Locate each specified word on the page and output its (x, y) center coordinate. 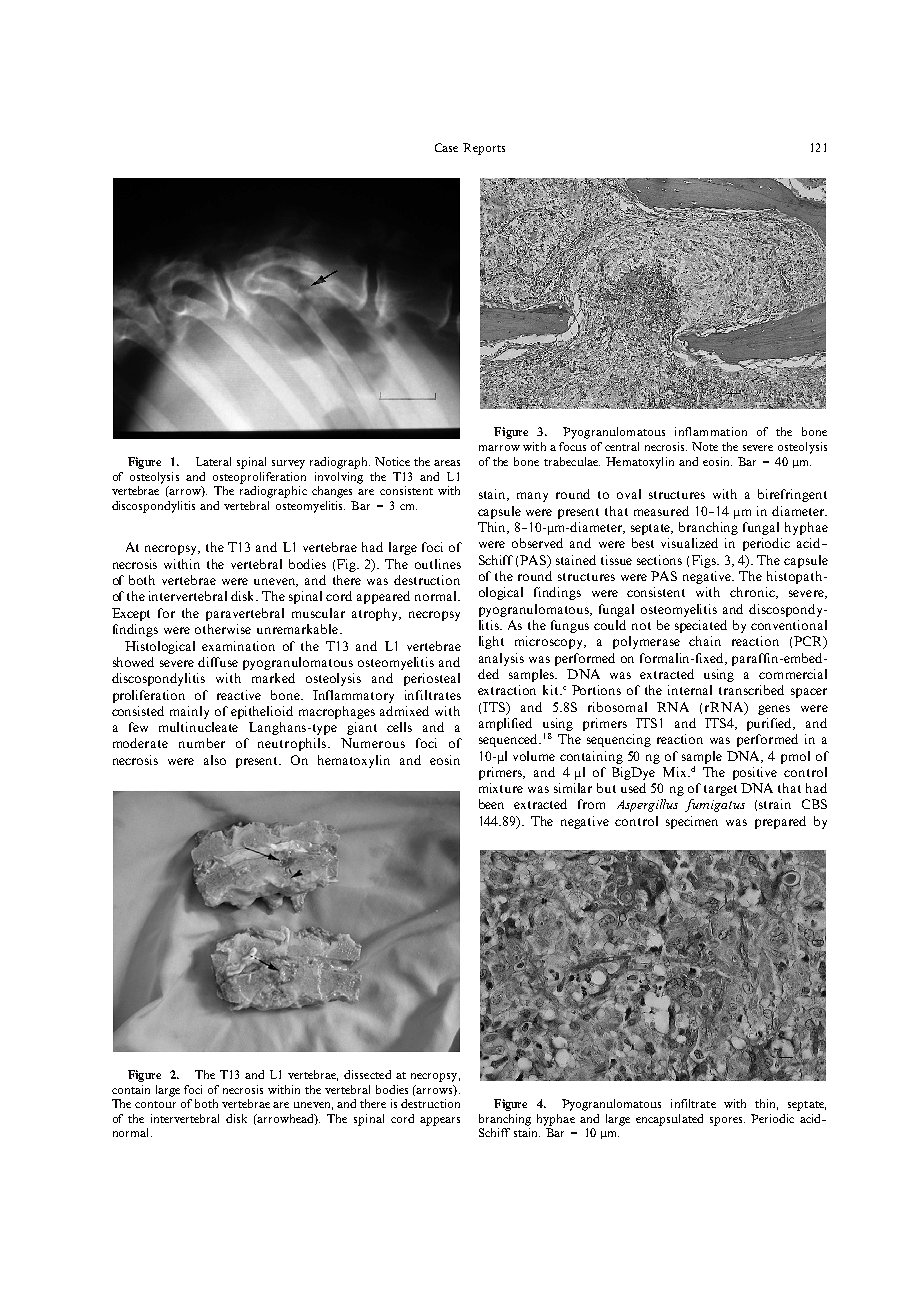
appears (440, 1121)
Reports (484, 149)
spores (727, 1121)
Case (446, 147)
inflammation (711, 431)
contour (155, 1104)
